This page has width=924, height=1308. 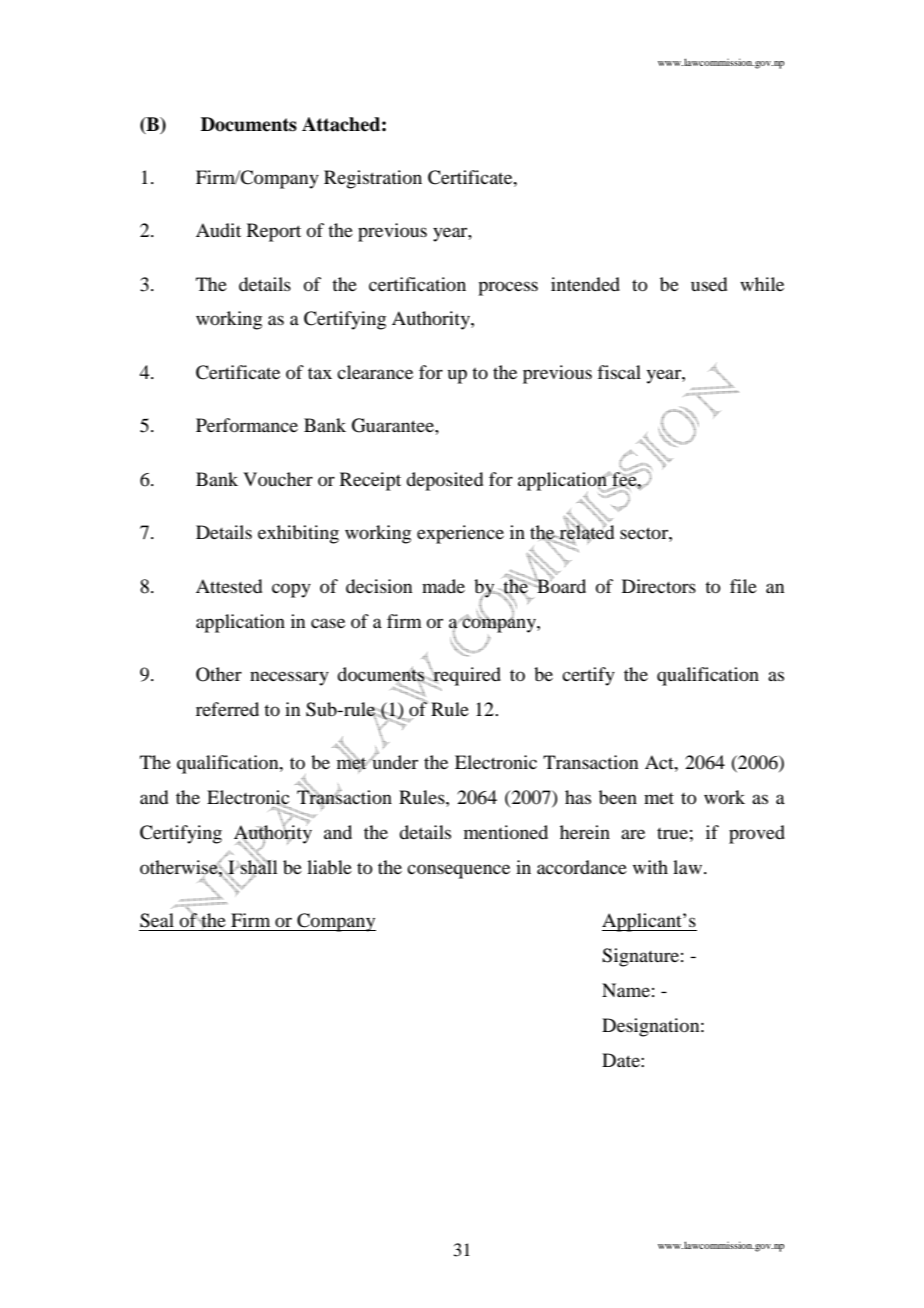 What do you see at coordinates (247, 425) in the page?
I see `Performance` at bounding box center [247, 425].
